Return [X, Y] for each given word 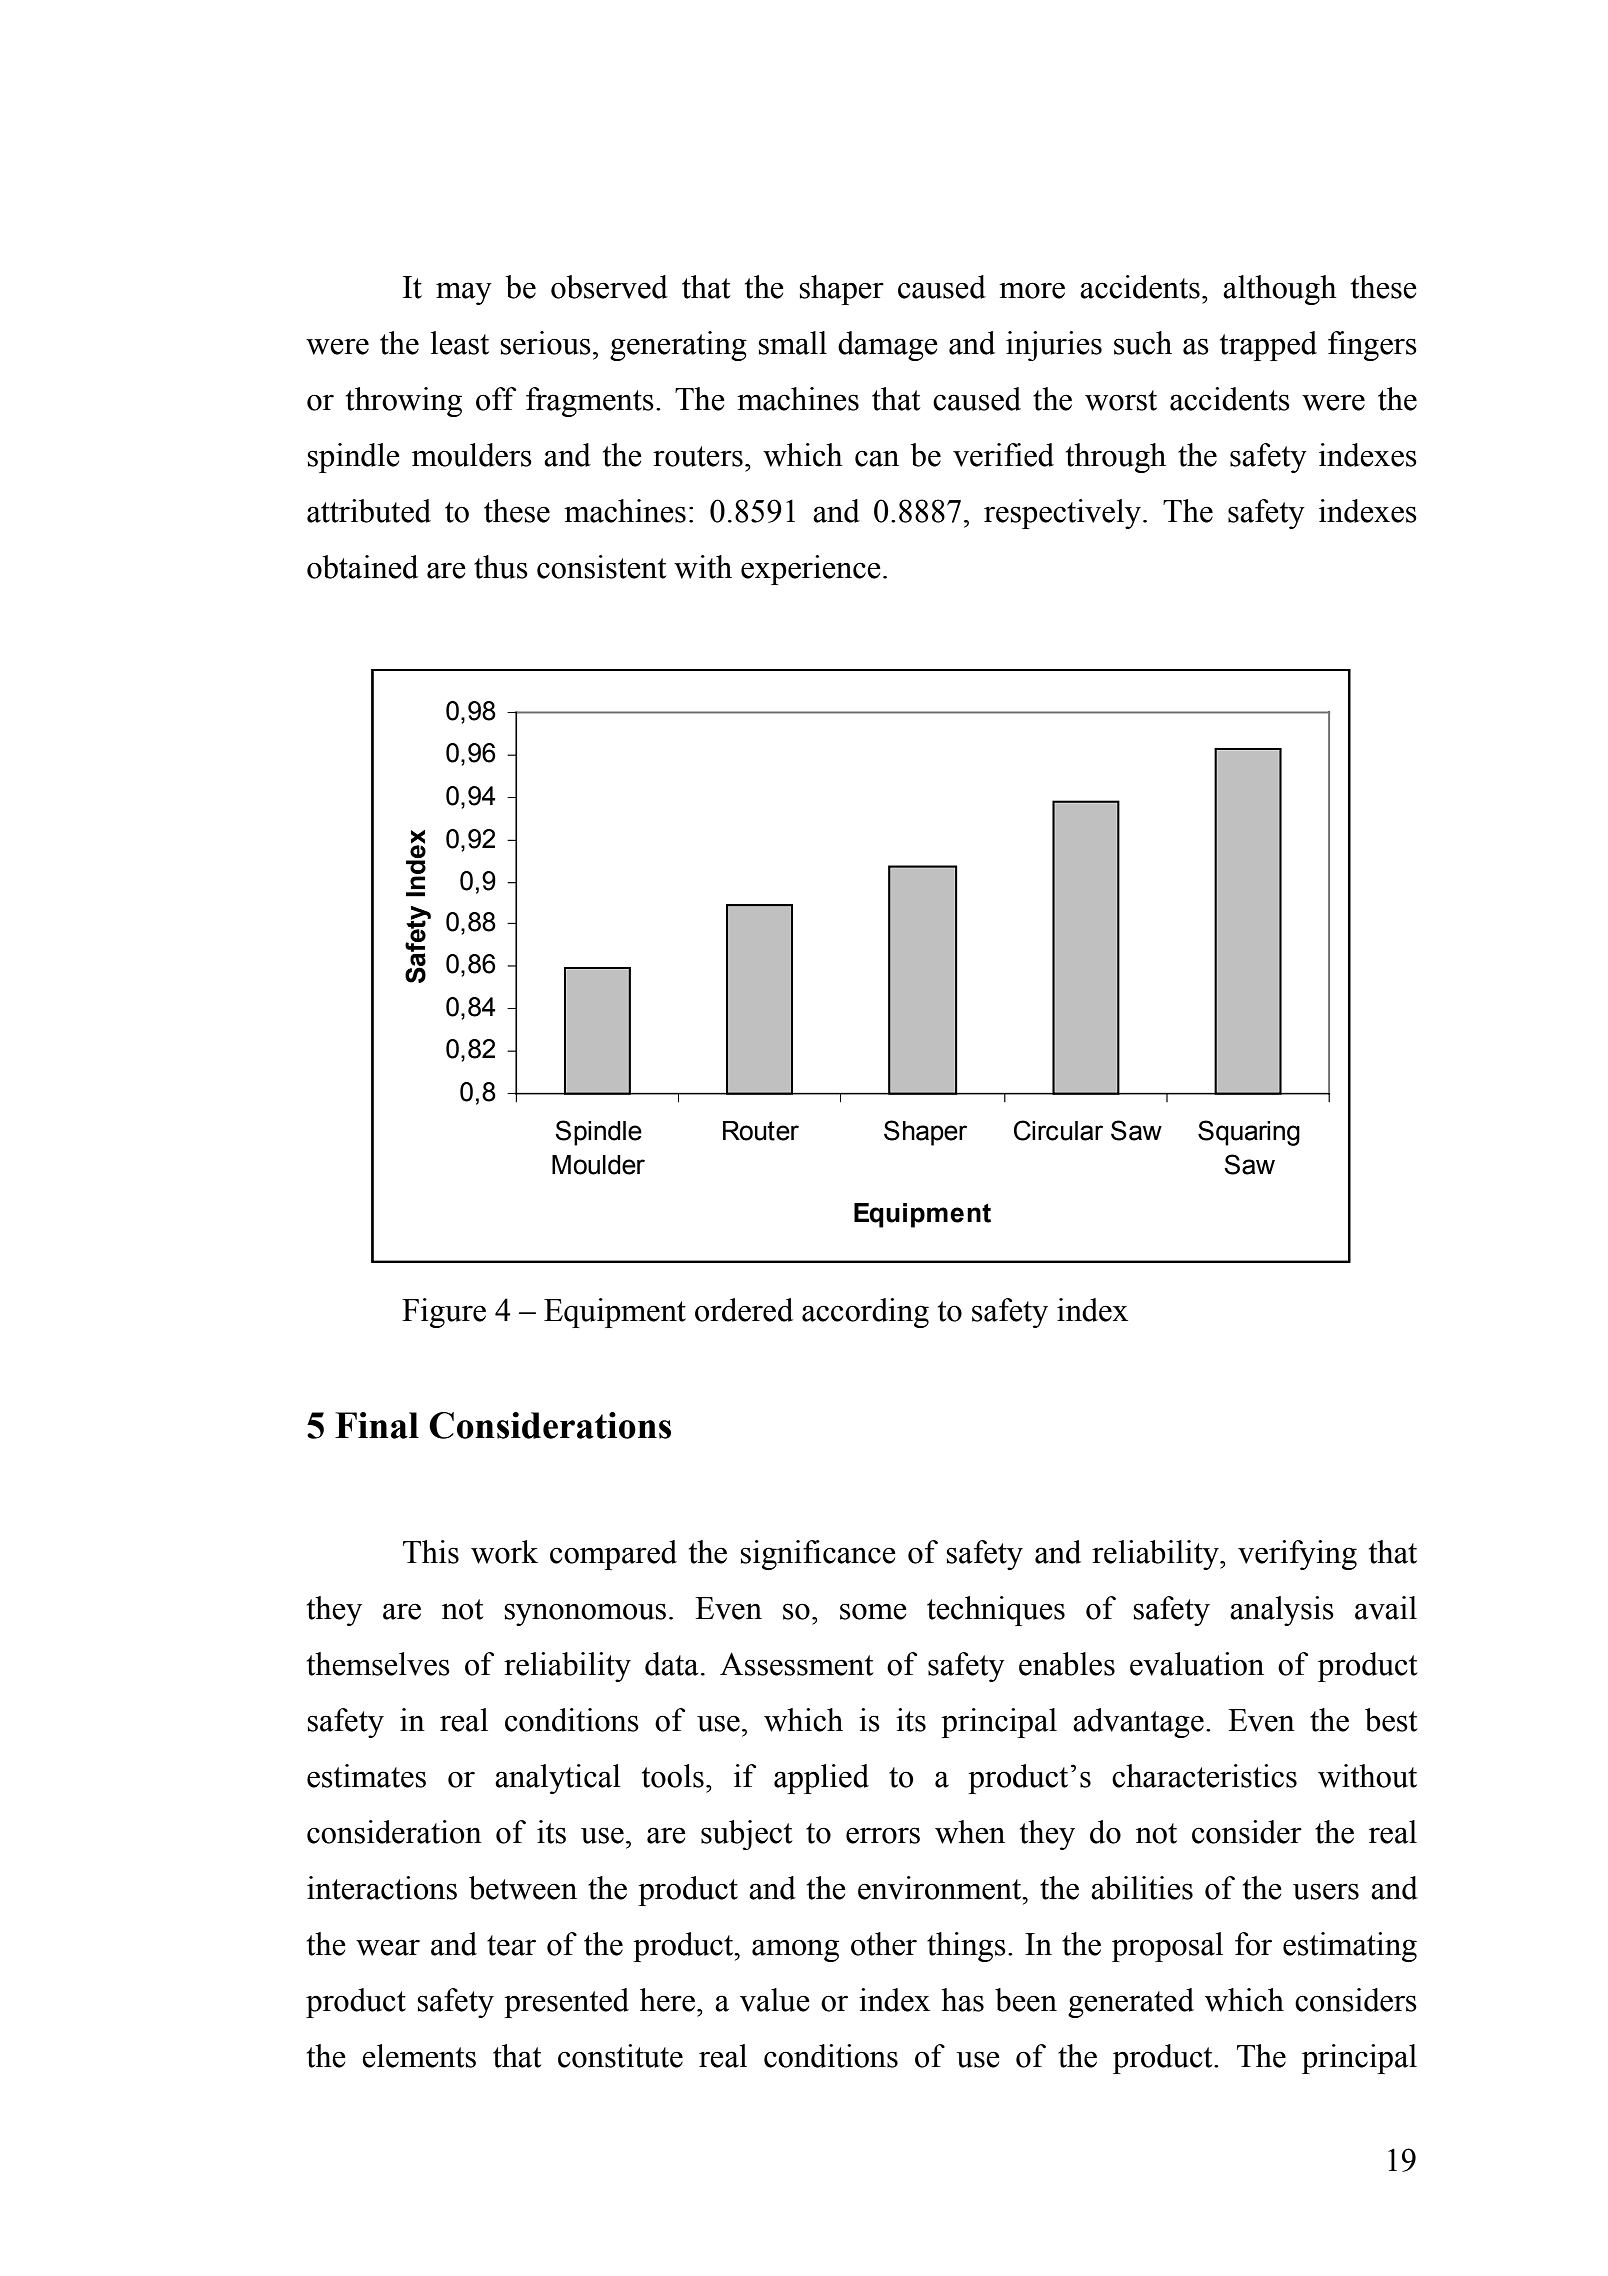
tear [511, 1945]
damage [888, 346]
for [1253, 1944]
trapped [1268, 346]
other [884, 1944]
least [460, 343]
